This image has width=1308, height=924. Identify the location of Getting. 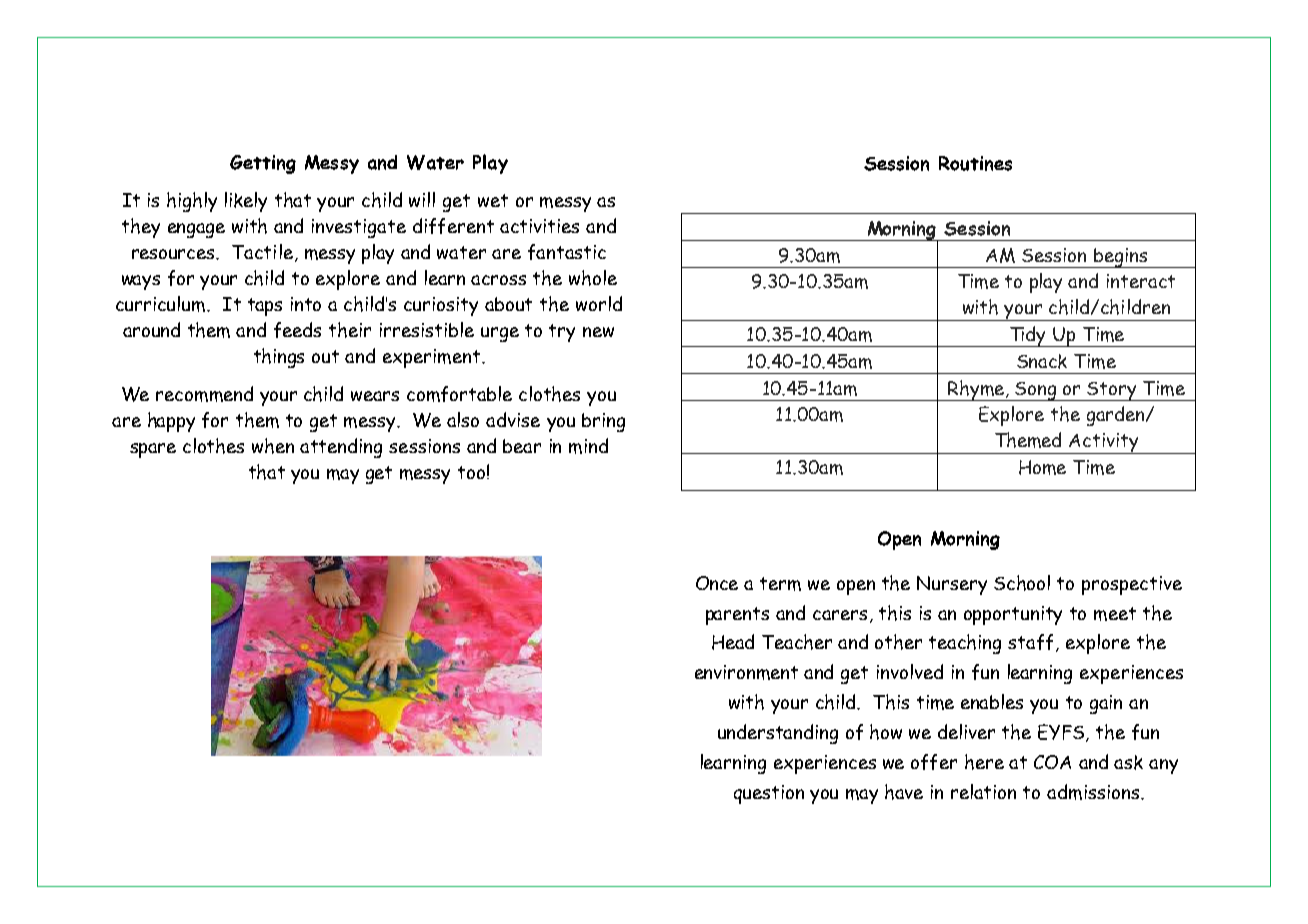
(263, 164).
